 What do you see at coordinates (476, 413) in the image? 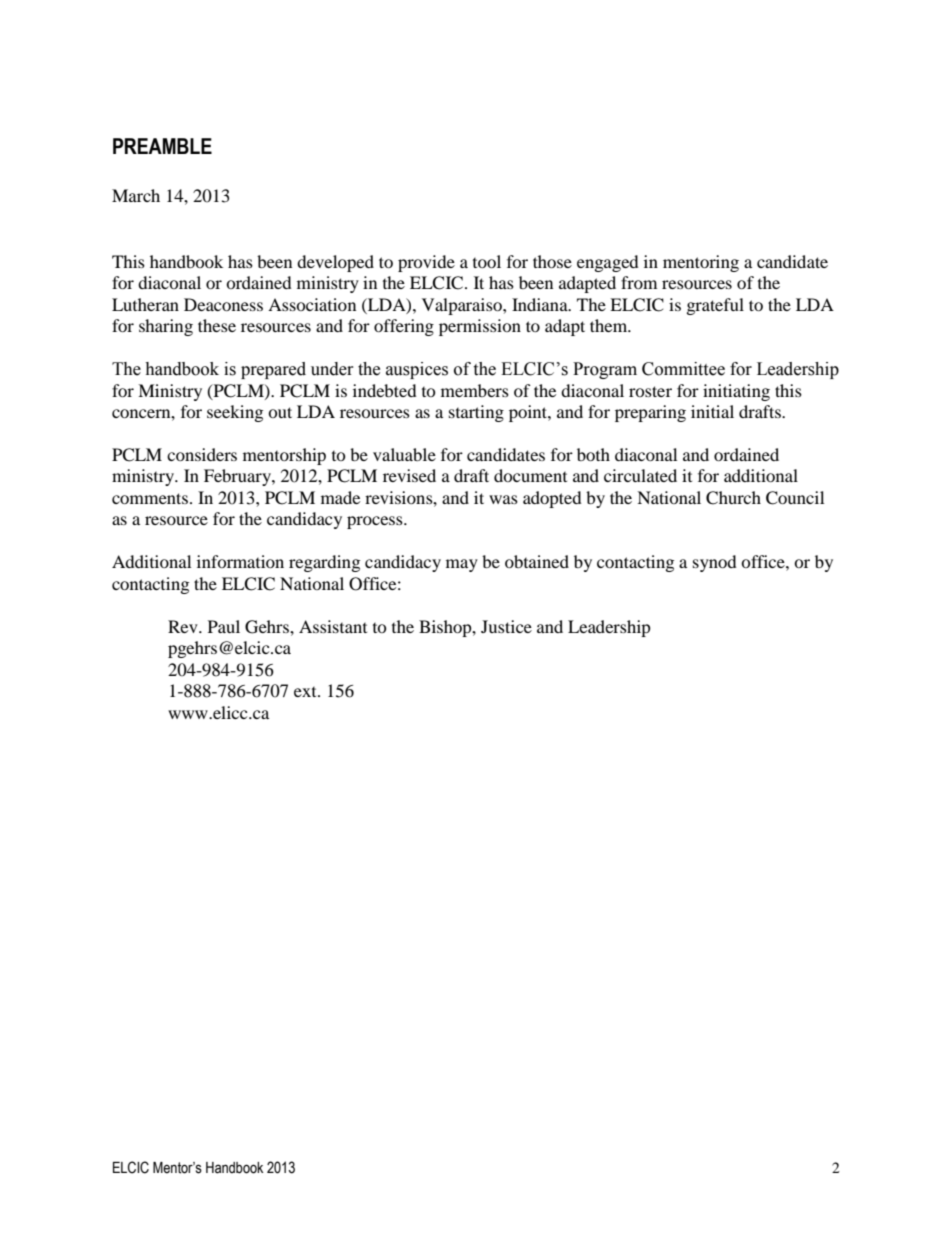
I see `starting` at bounding box center [476, 413].
